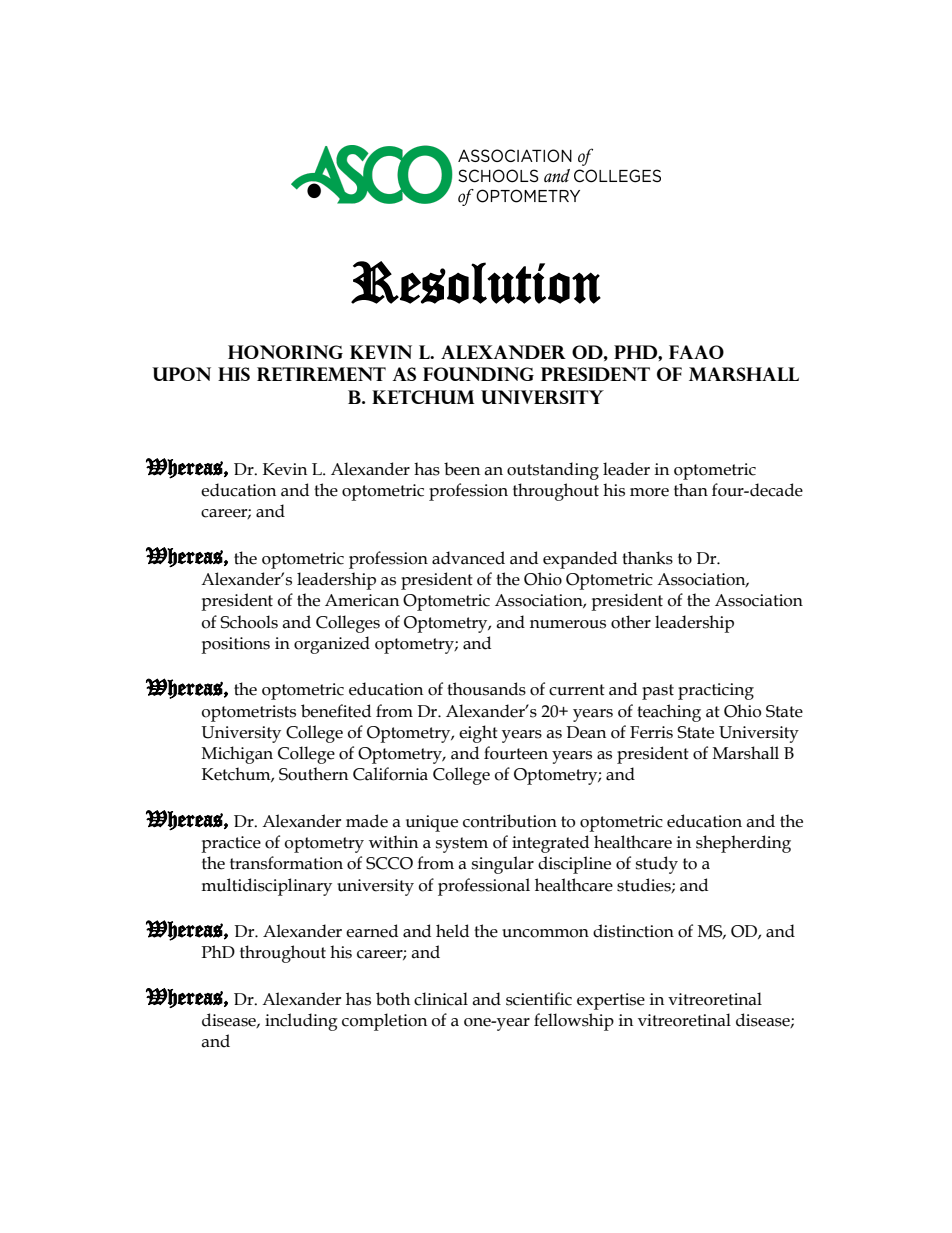 Image resolution: width=952 pixels, height=1233 pixels. I want to click on Resolution, so click(476, 282).
